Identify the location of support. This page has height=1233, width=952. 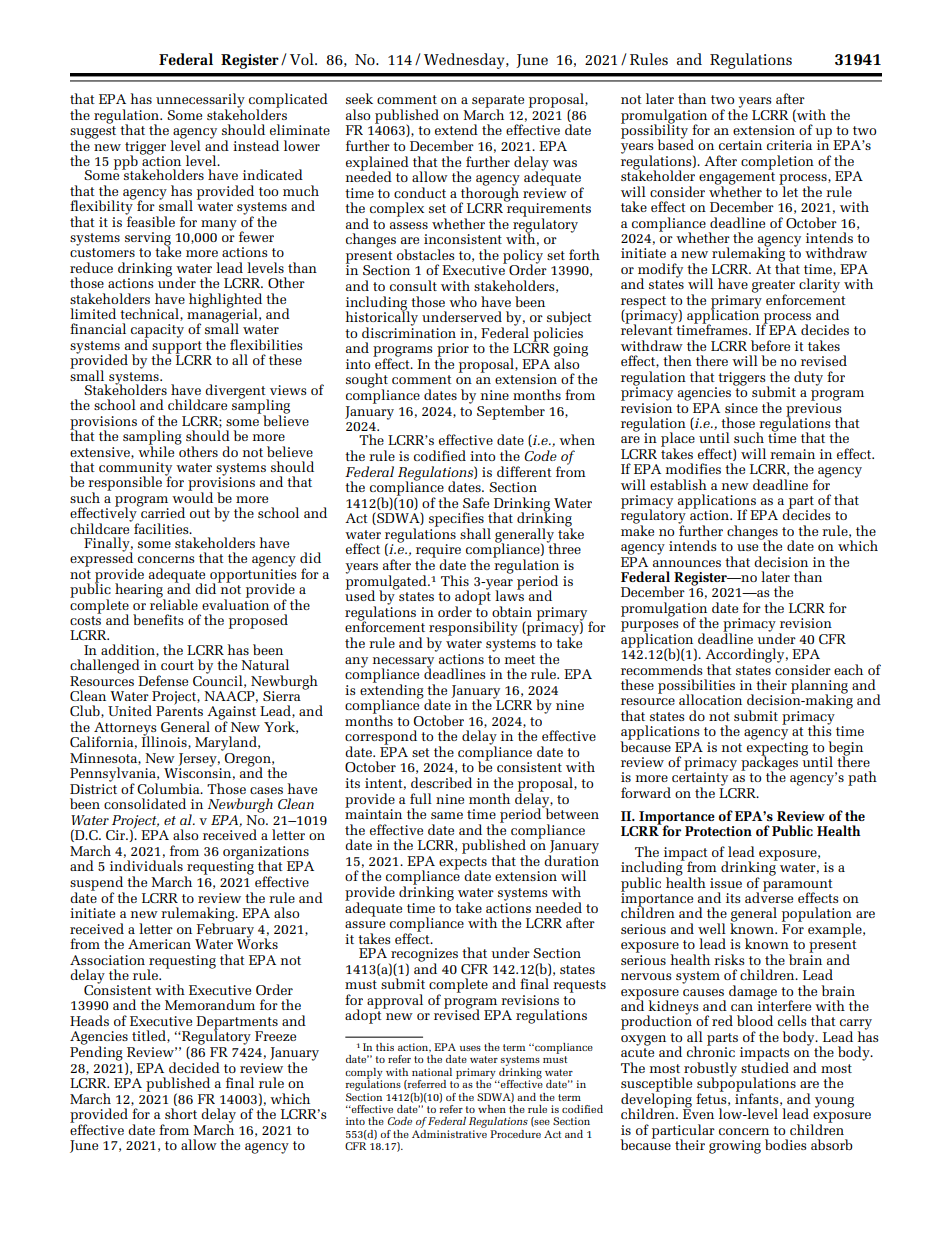
(178, 348).
